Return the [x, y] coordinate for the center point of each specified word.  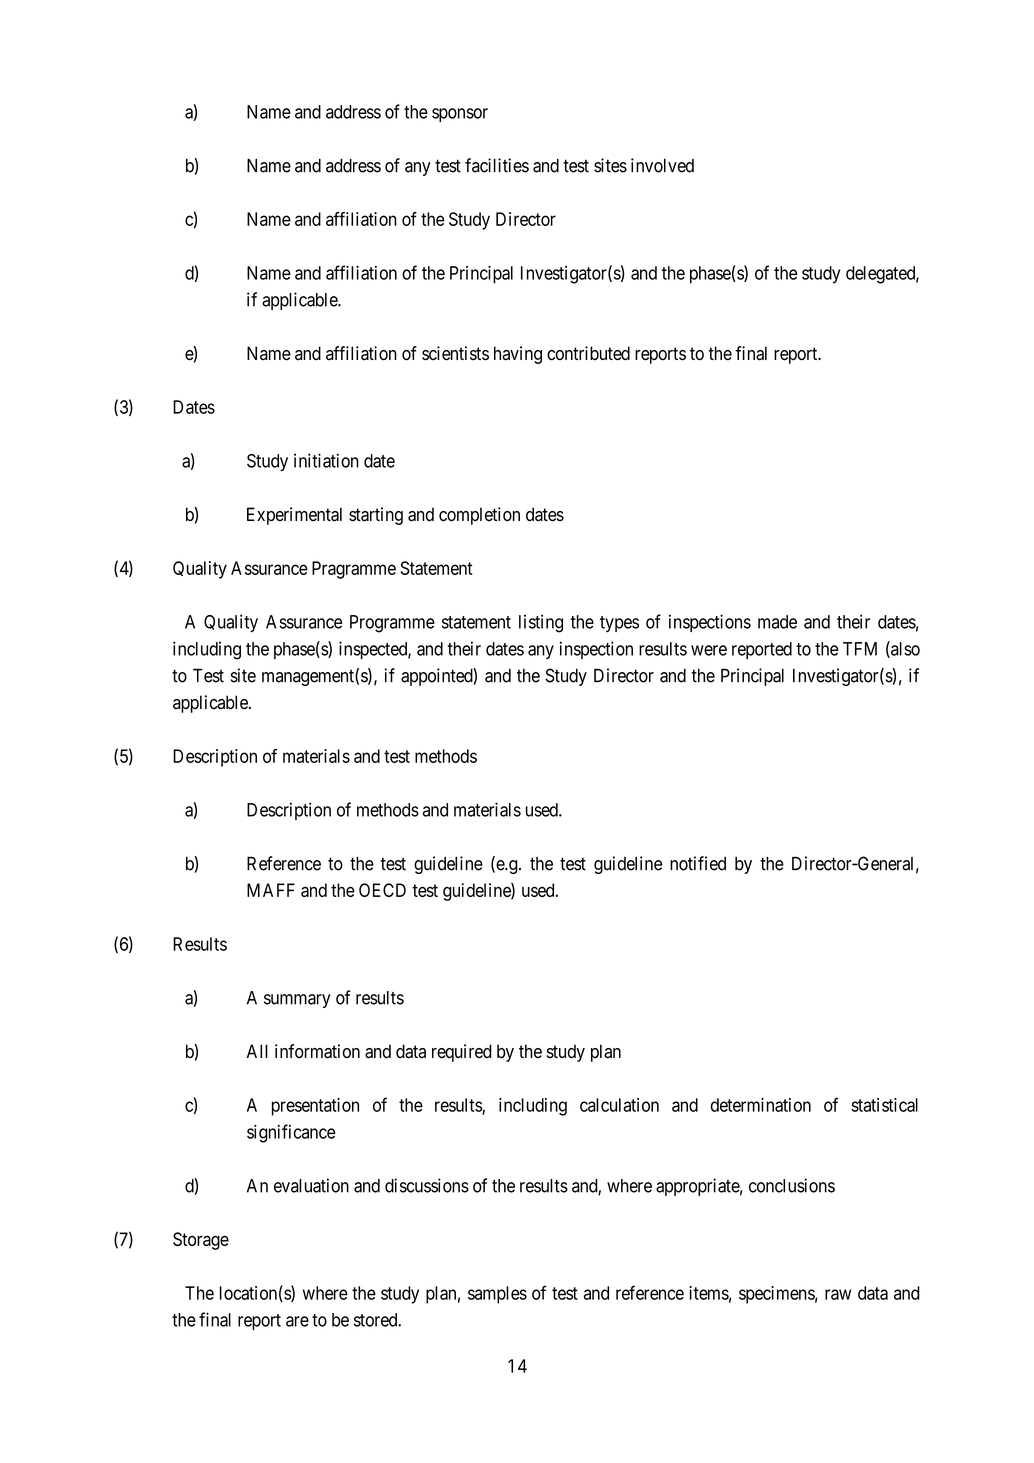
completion [479, 516]
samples [497, 1295]
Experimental [294, 516]
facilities [497, 165]
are [297, 1321]
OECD [382, 890]
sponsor [460, 115]
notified [698, 863]
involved [662, 165]
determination [760, 1105]
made [777, 622]
